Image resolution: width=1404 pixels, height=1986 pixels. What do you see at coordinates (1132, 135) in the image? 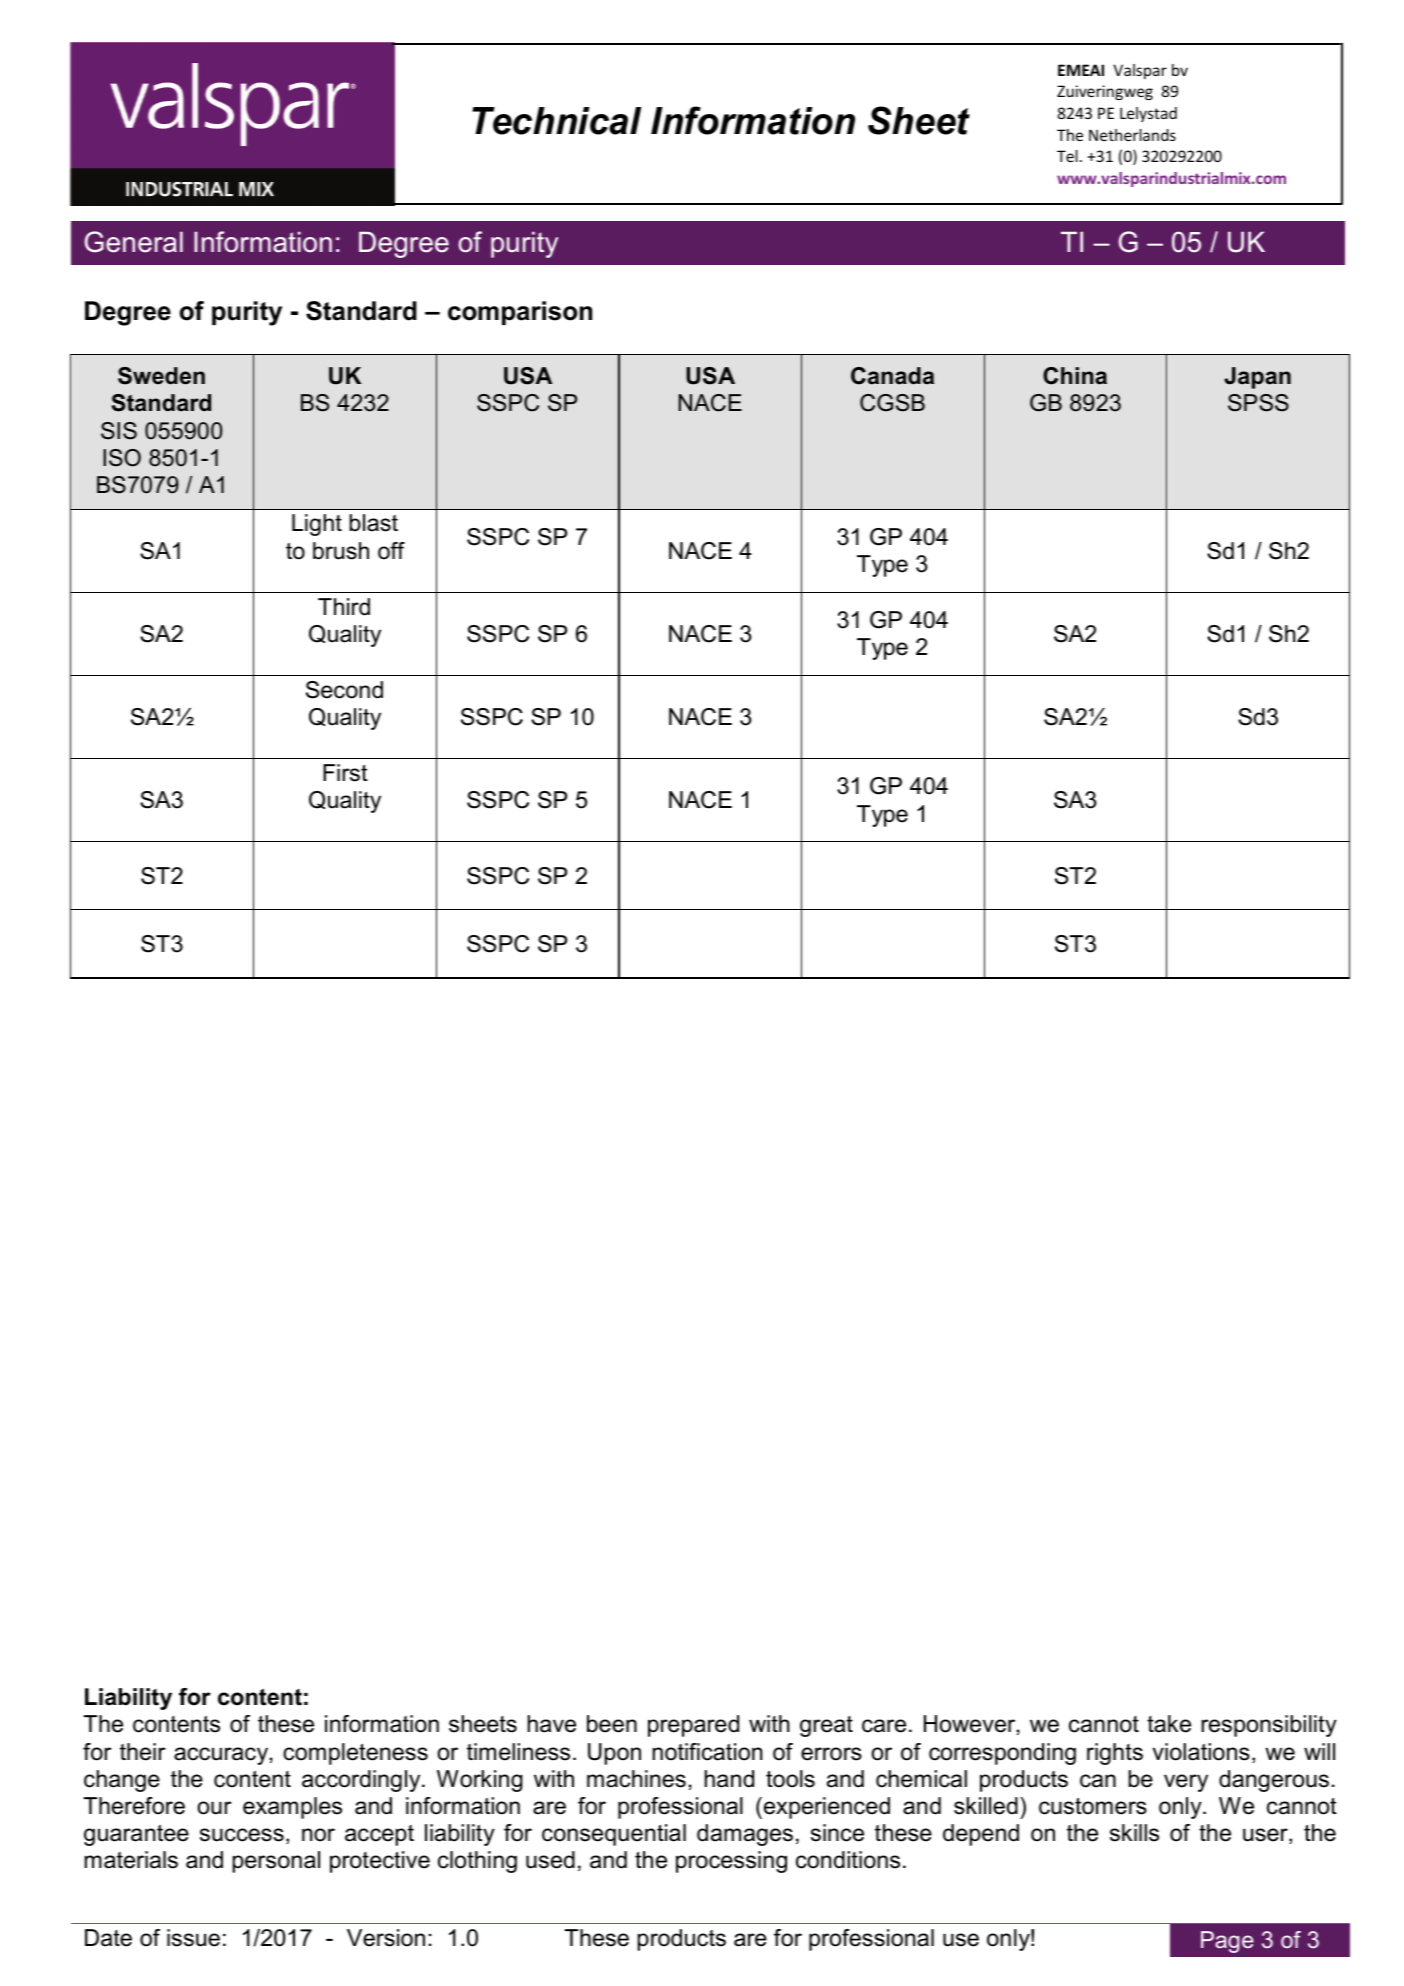
I see `Netherlands` at bounding box center [1132, 135].
